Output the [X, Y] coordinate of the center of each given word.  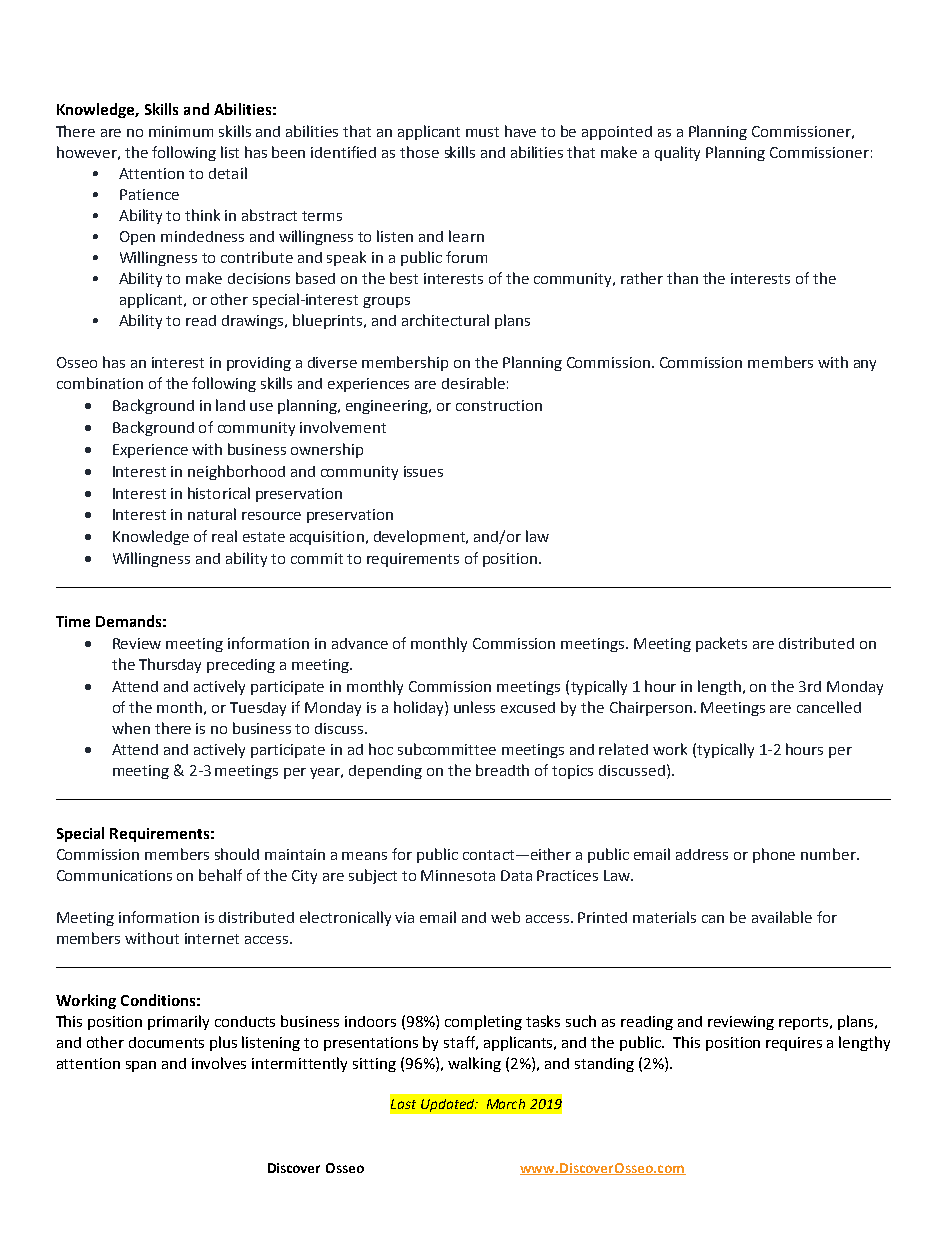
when [131, 728]
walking [474, 1064]
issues [423, 471]
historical [219, 493]
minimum [181, 131]
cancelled [829, 707]
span [141, 1066]
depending [385, 772]
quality [677, 153]
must [482, 132]
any [865, 365]
